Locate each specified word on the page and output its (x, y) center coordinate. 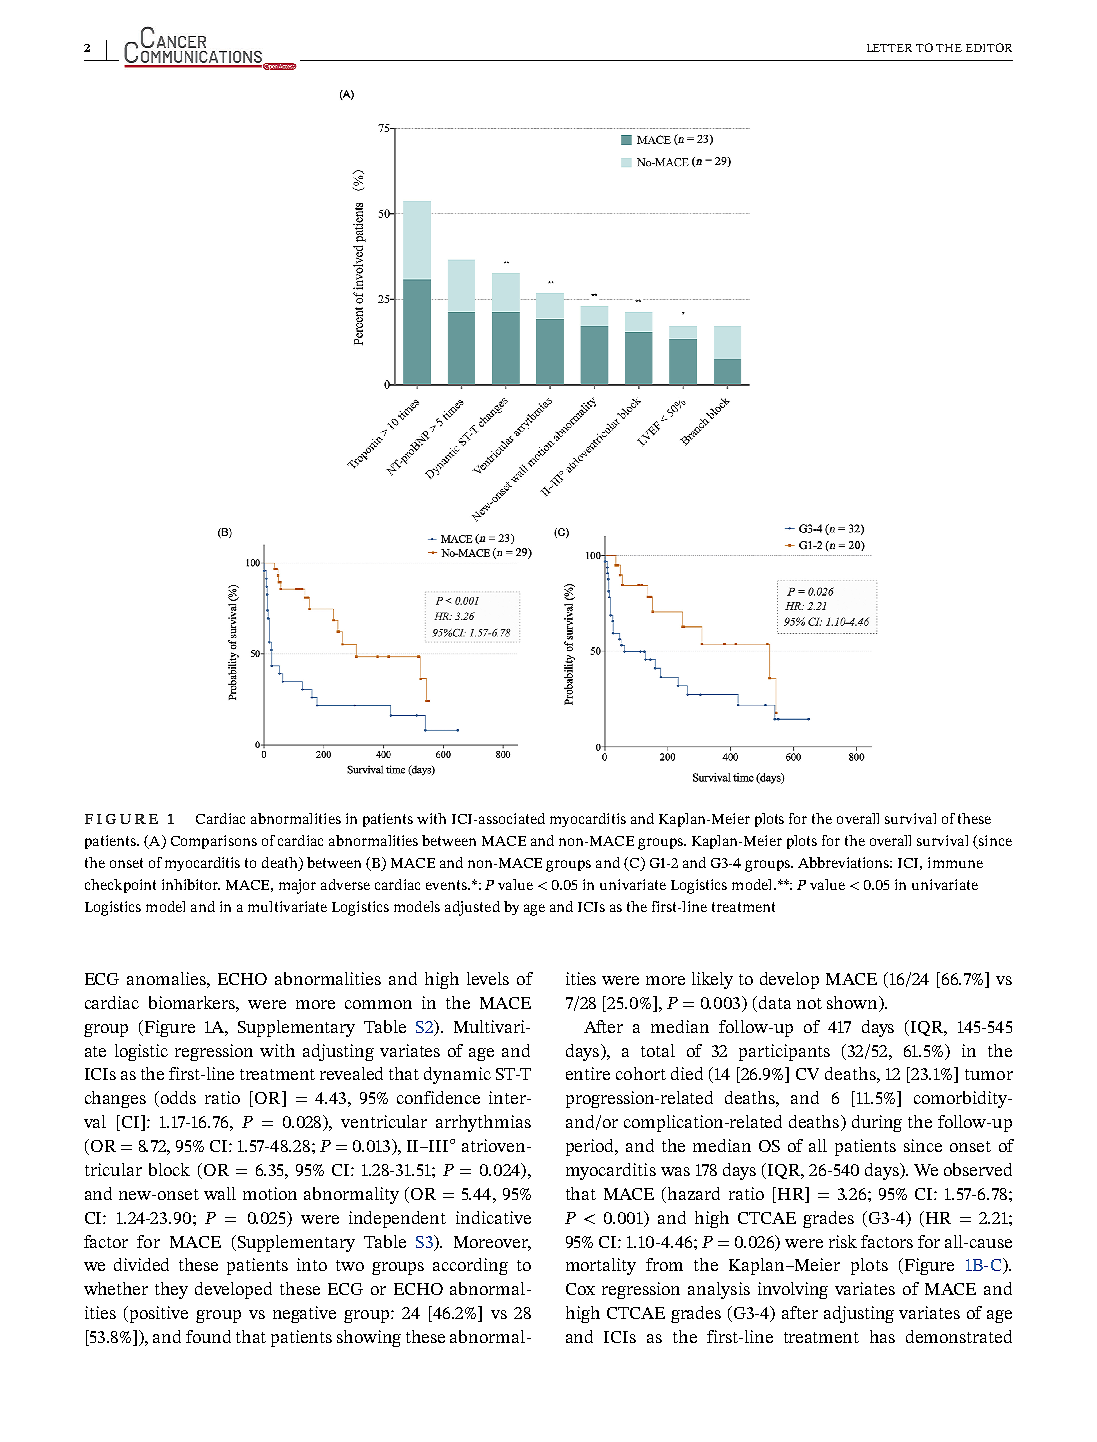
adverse (345, 884)
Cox (580, 1289)
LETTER (889, 48)
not (809, 1003)
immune (955, 862)
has (882, 1336)
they (171, 1290)
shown (853, 1002)
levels (488, 978)
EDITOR (989, 47)
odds (178, 1097)
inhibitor (191, 884)
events (447, 885)
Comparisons (214, 842)
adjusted (472, 908)
